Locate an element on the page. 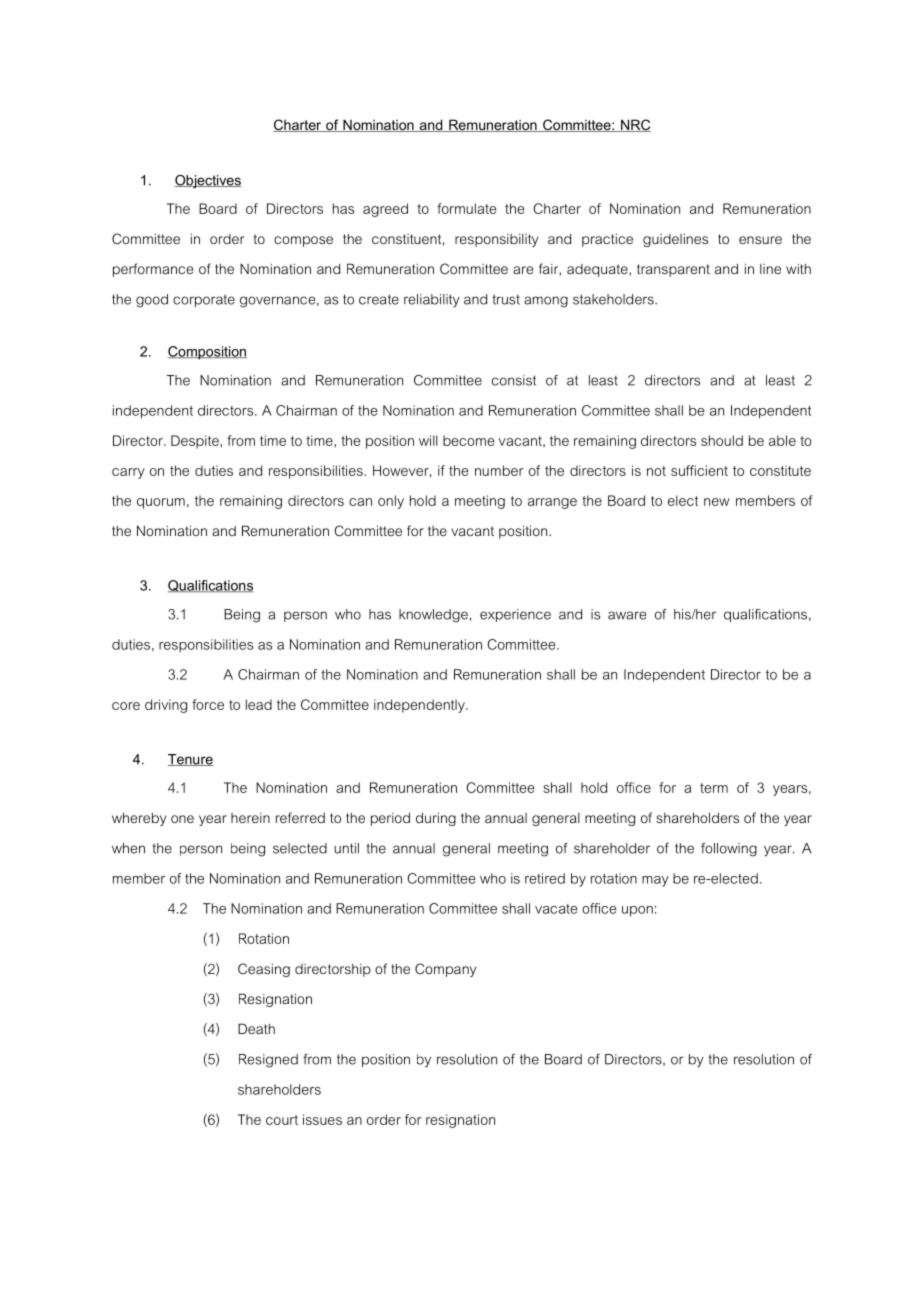  knowledge is located at coordinates (433, 616).
